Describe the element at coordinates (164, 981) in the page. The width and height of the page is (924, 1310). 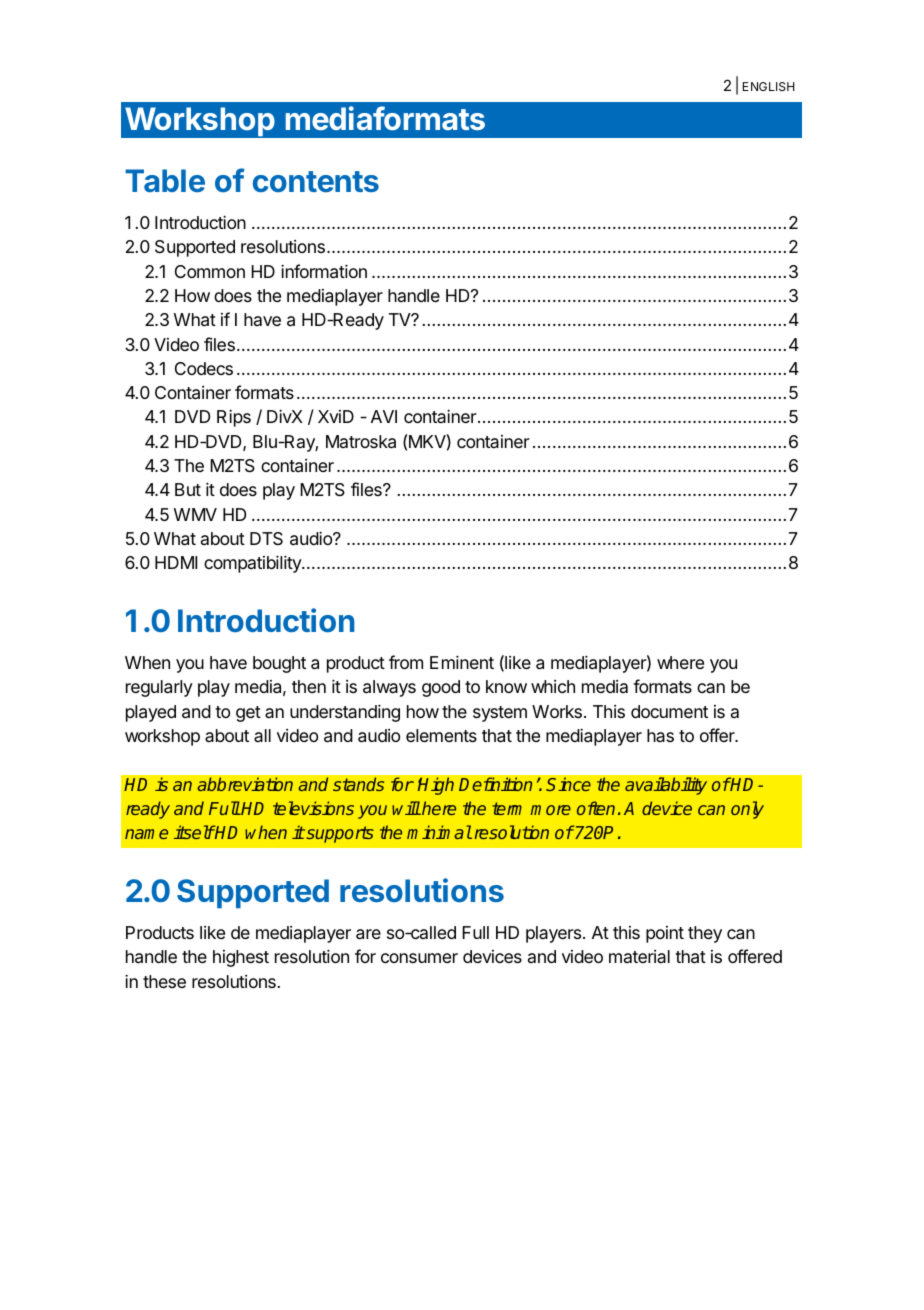
I see `these` at that location.
